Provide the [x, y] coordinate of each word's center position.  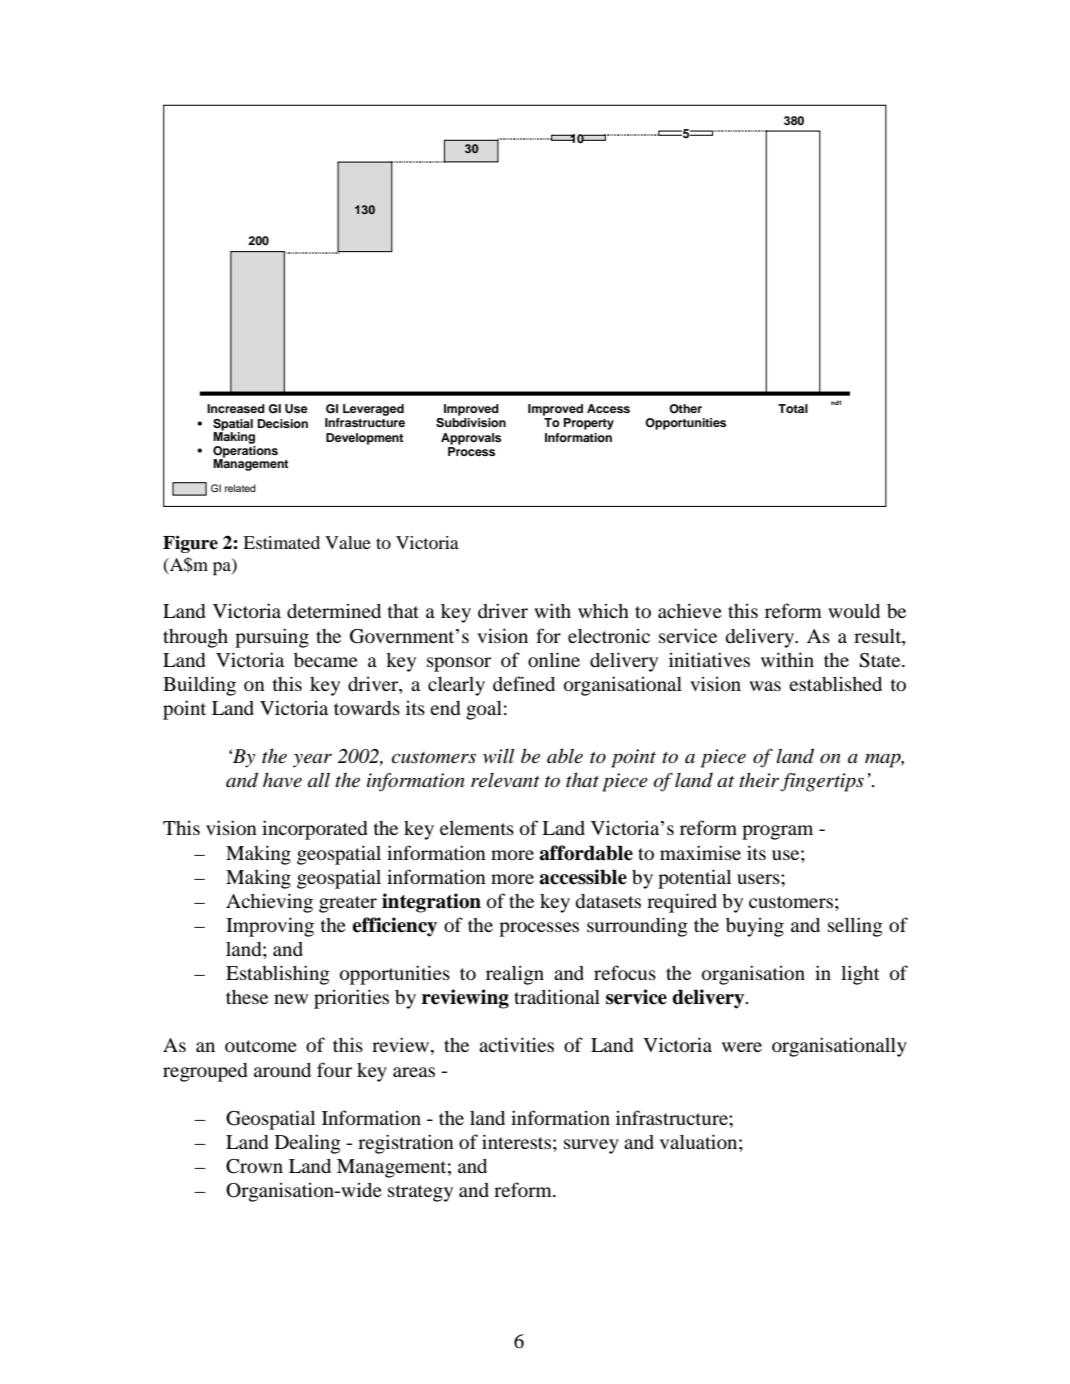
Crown [254, 1166]
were [742, 1047]
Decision [283, 423]
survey [591, 1146]
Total [793, 408]
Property [589, 424]
